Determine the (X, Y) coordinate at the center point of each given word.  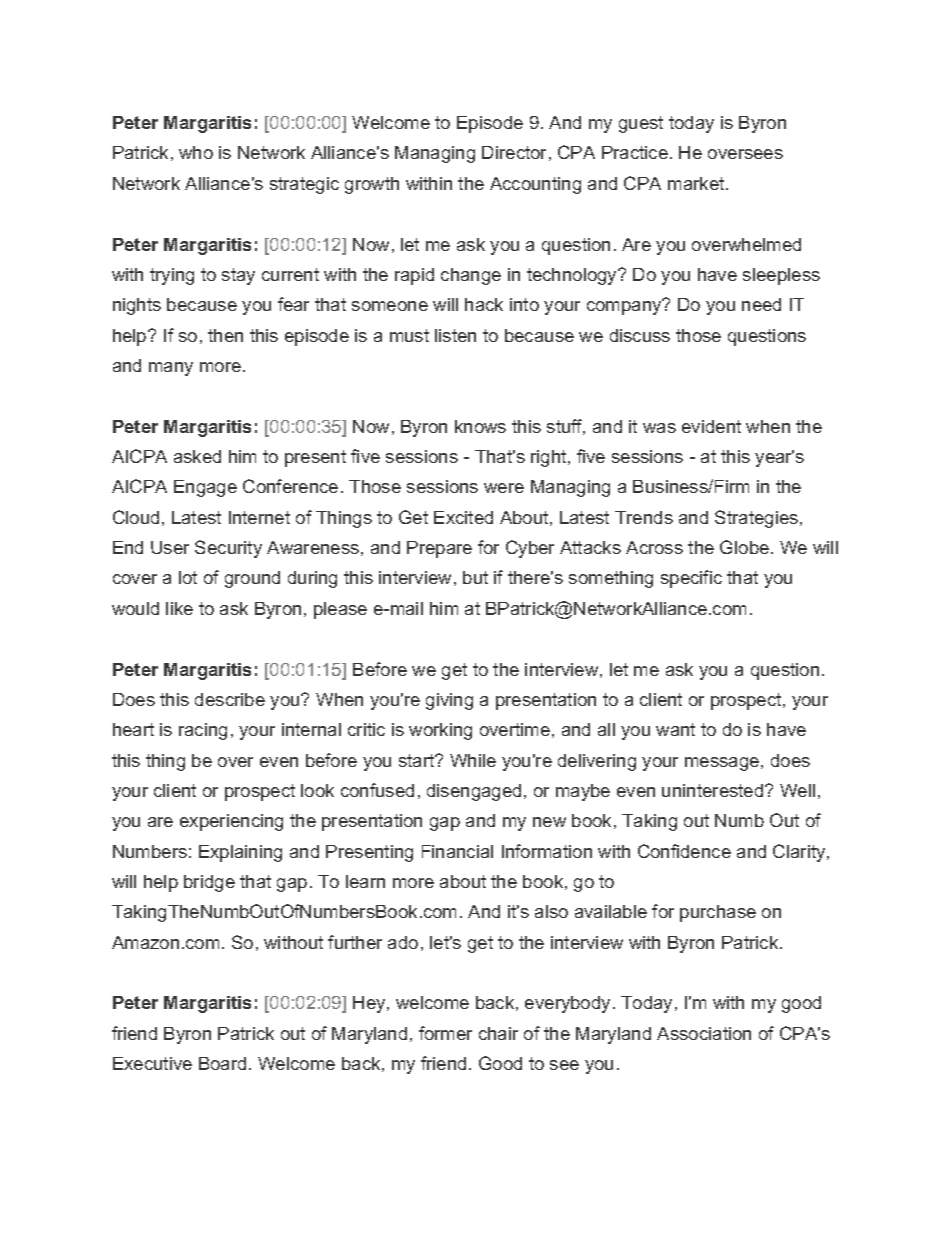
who (196, 152)
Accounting (535, 185)
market (696, 183)
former (445, 1033)
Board (222, 1063)
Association (704, 1033)
